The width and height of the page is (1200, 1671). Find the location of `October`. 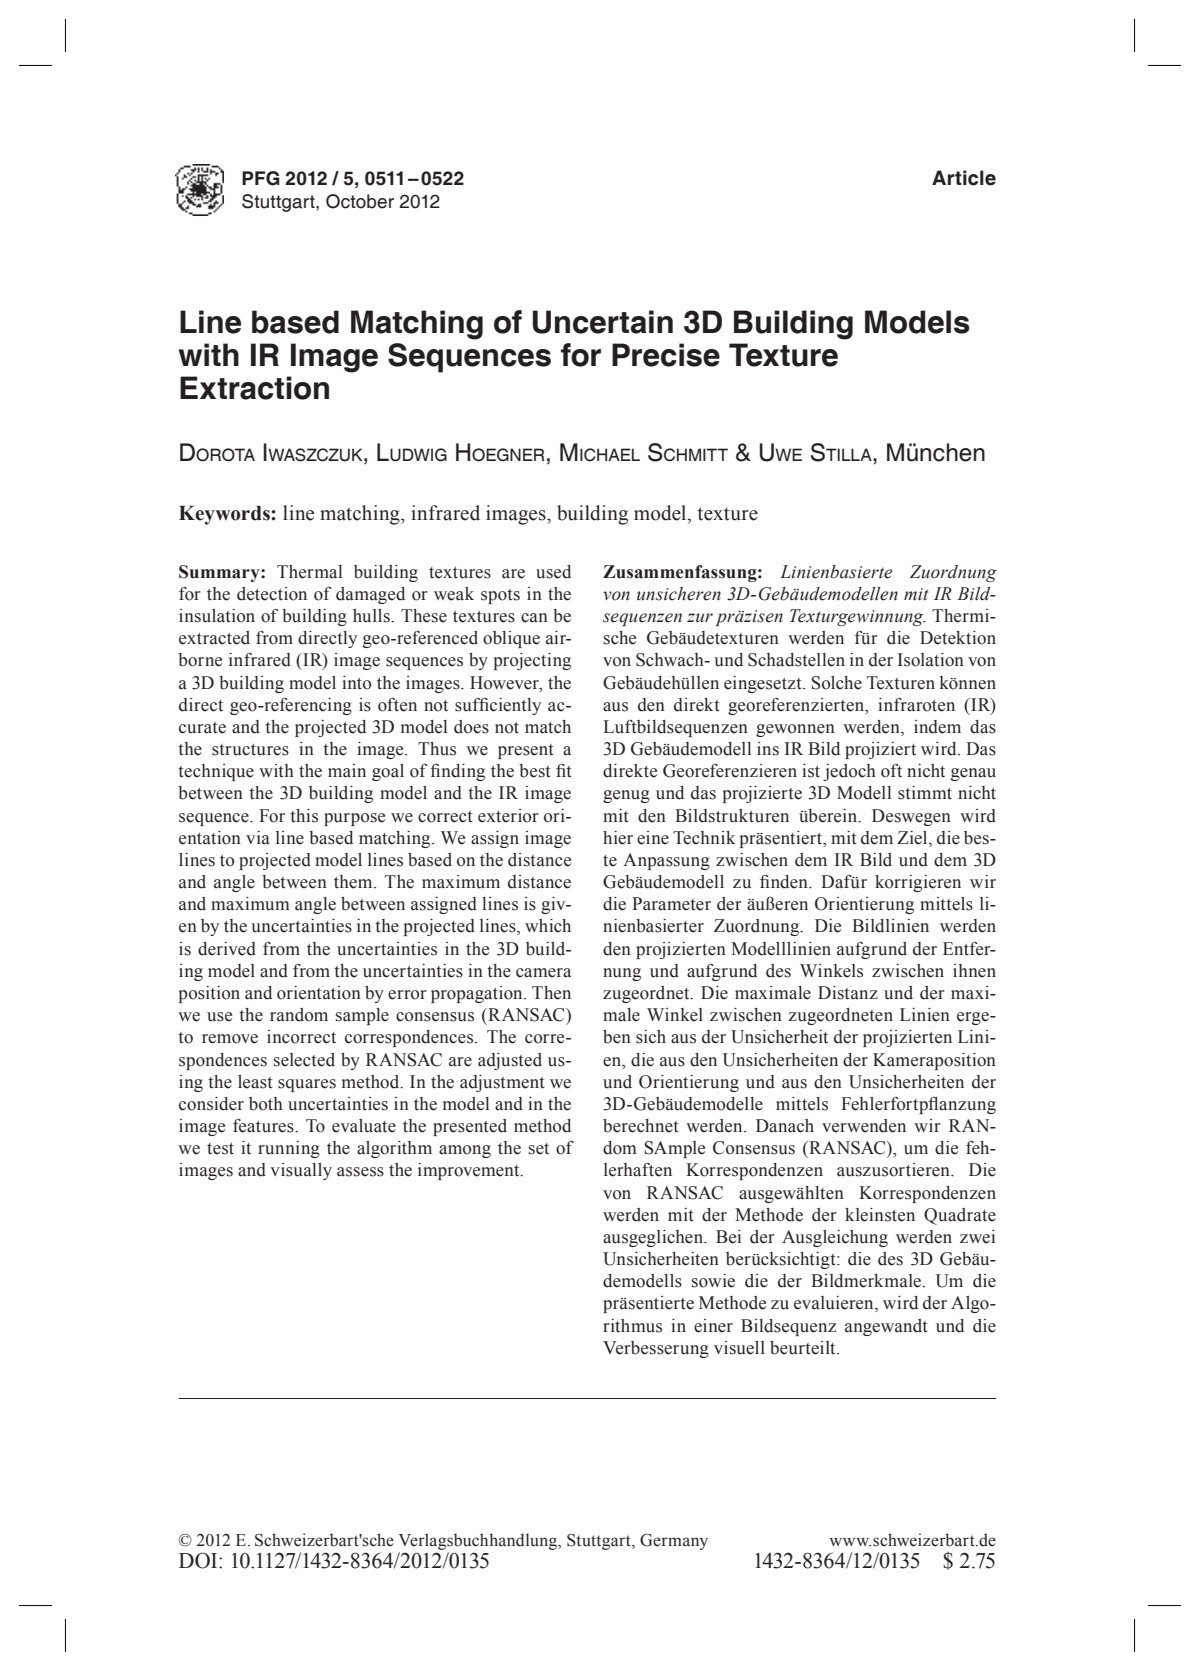

October is located at coordinates (360, 201).
